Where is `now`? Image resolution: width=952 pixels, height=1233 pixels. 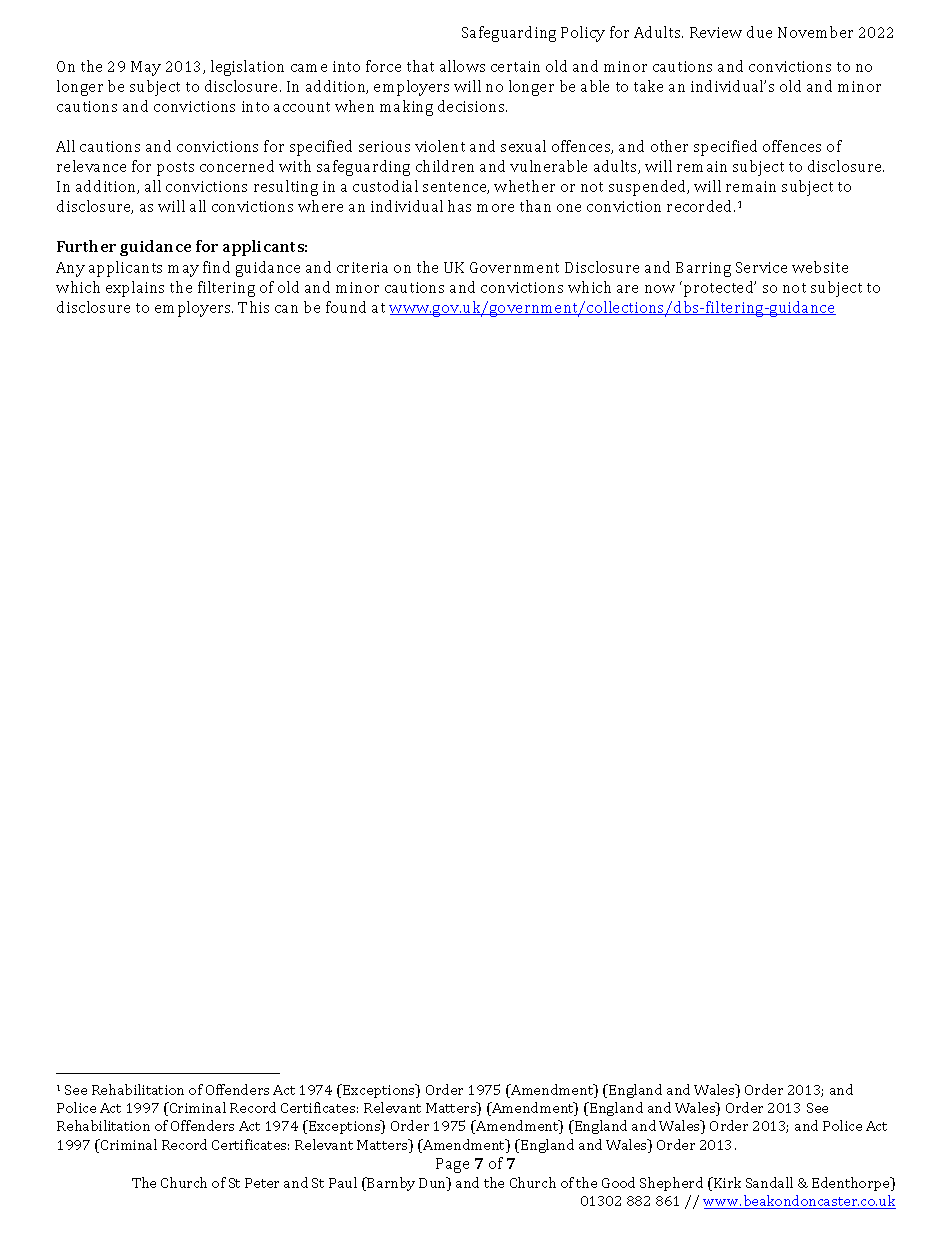
now is located at coordinates (660, 289).
